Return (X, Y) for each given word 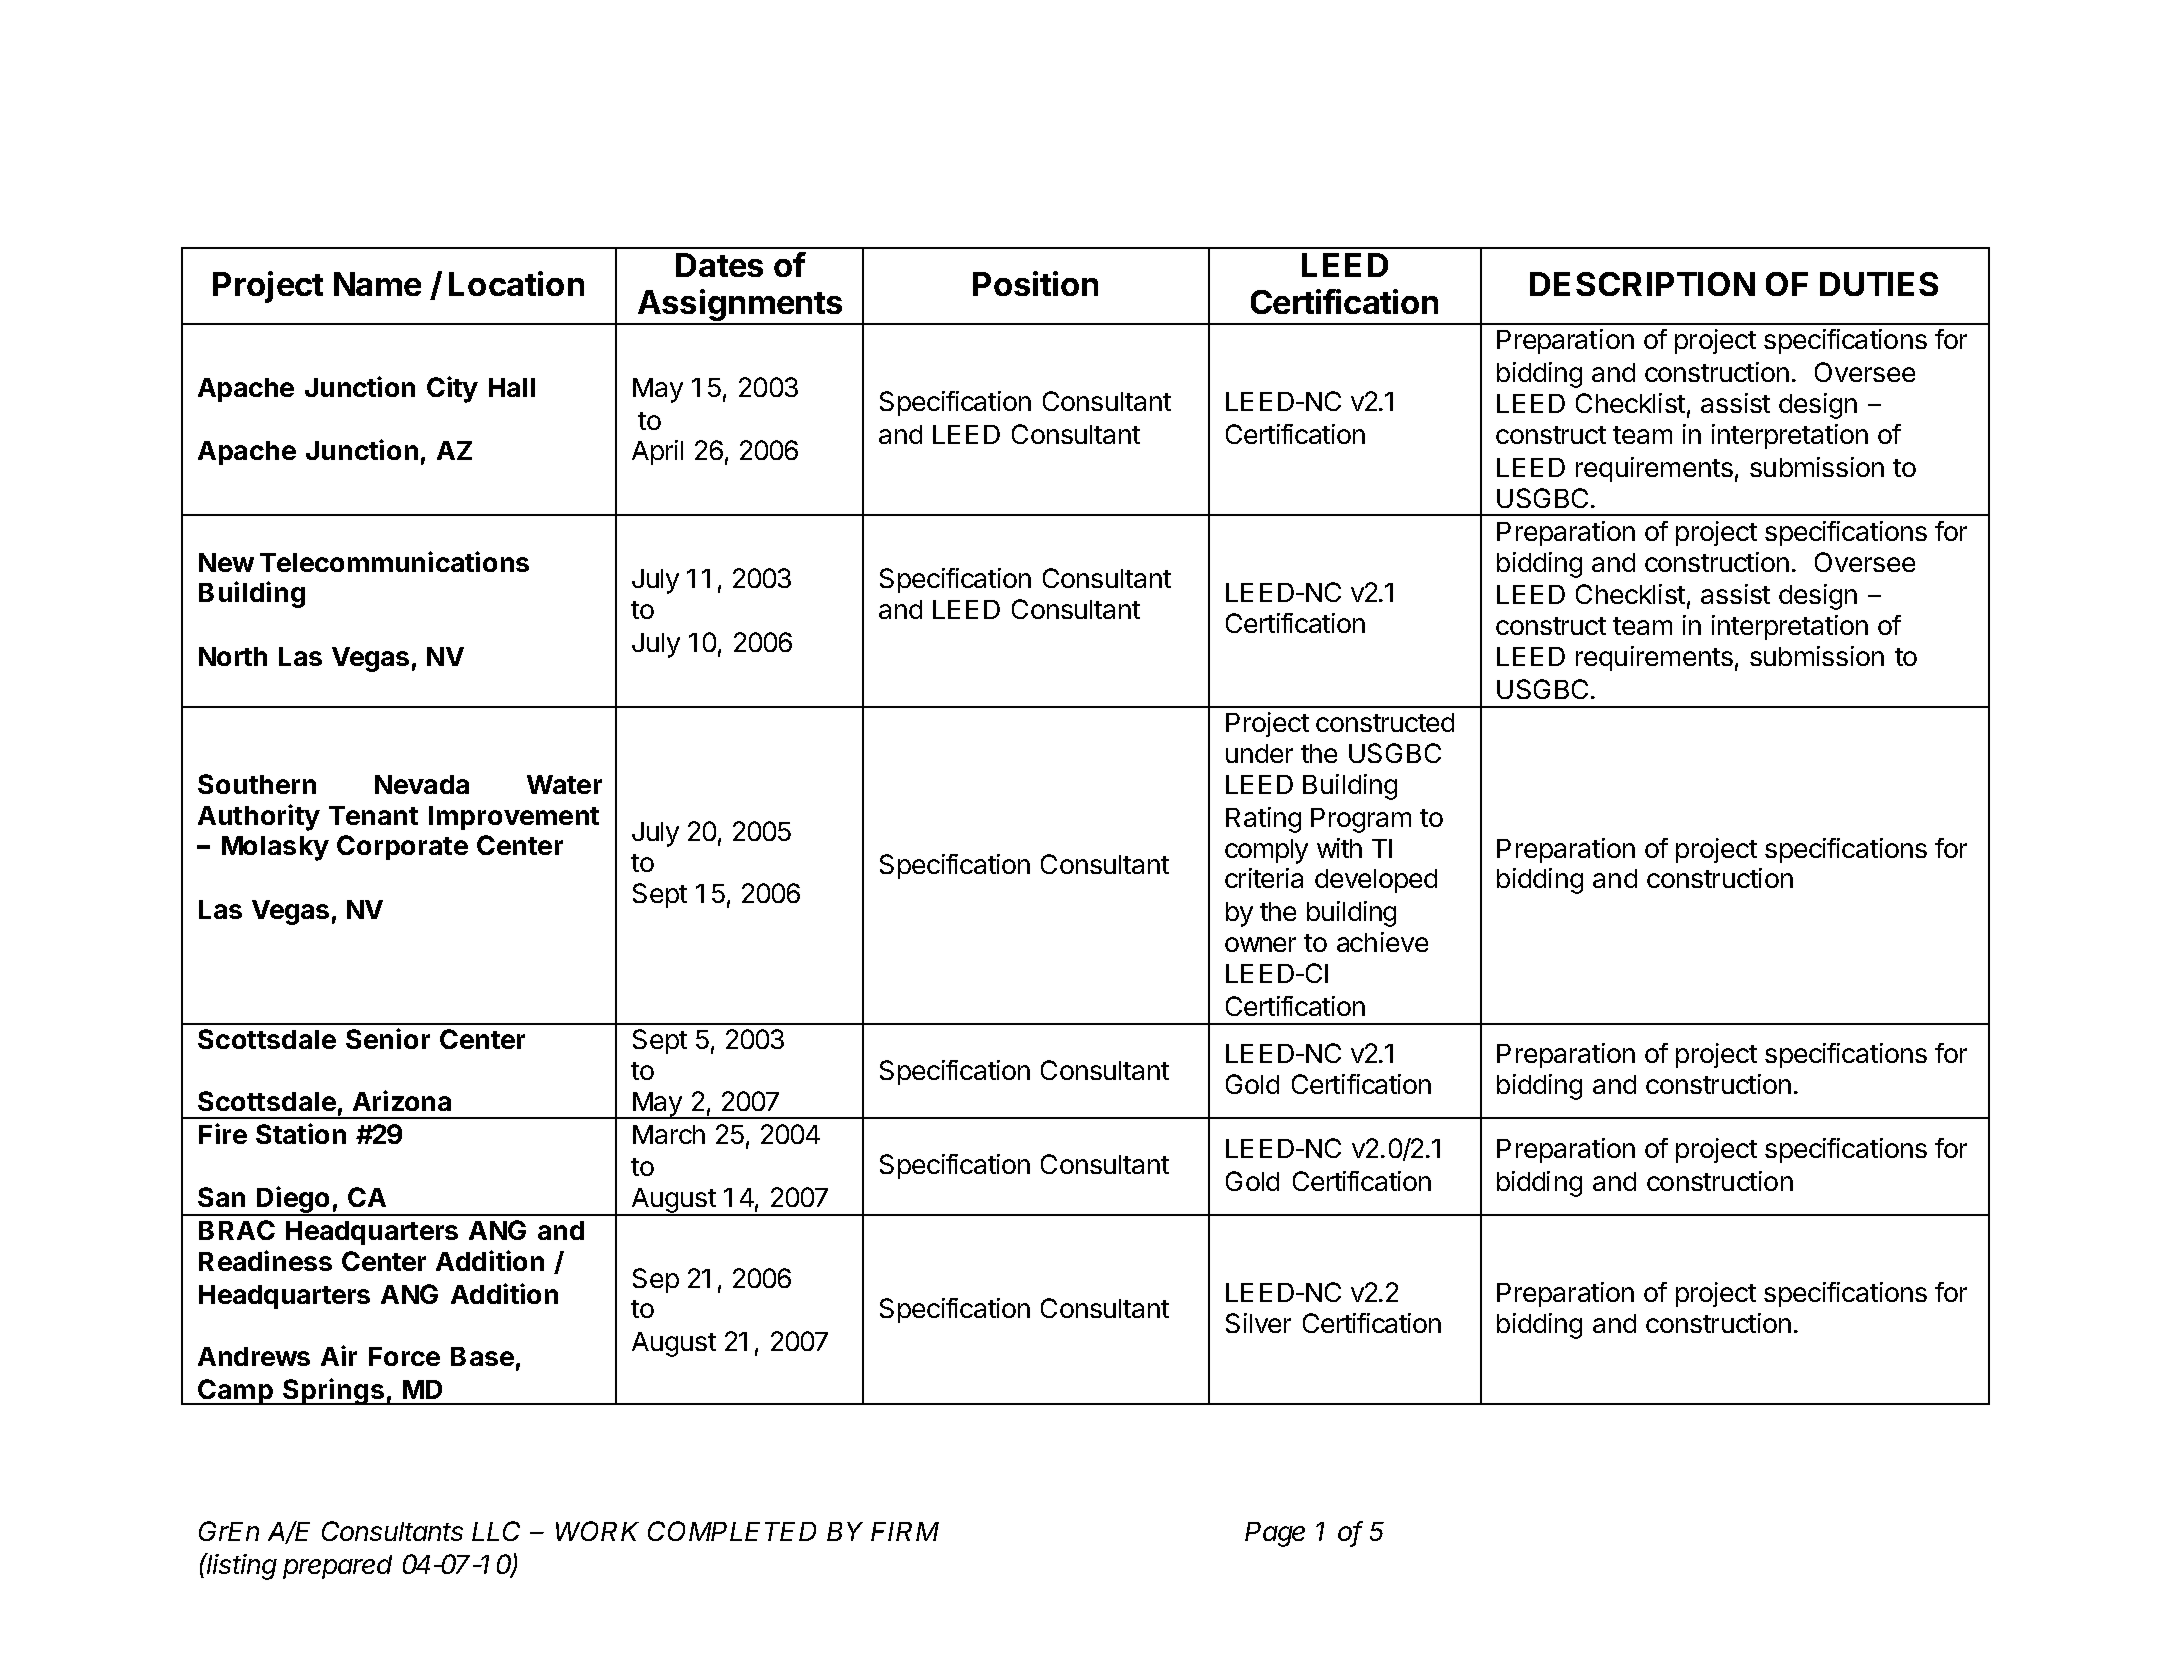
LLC (496, 1531)
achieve (1382, 942)
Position (1035, 283)
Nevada (422, 784)
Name (377, 284)
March (669, 1134)
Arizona (402, 1100)
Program (1361, 820)
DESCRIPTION (1642, 284)
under (1259, 753)
